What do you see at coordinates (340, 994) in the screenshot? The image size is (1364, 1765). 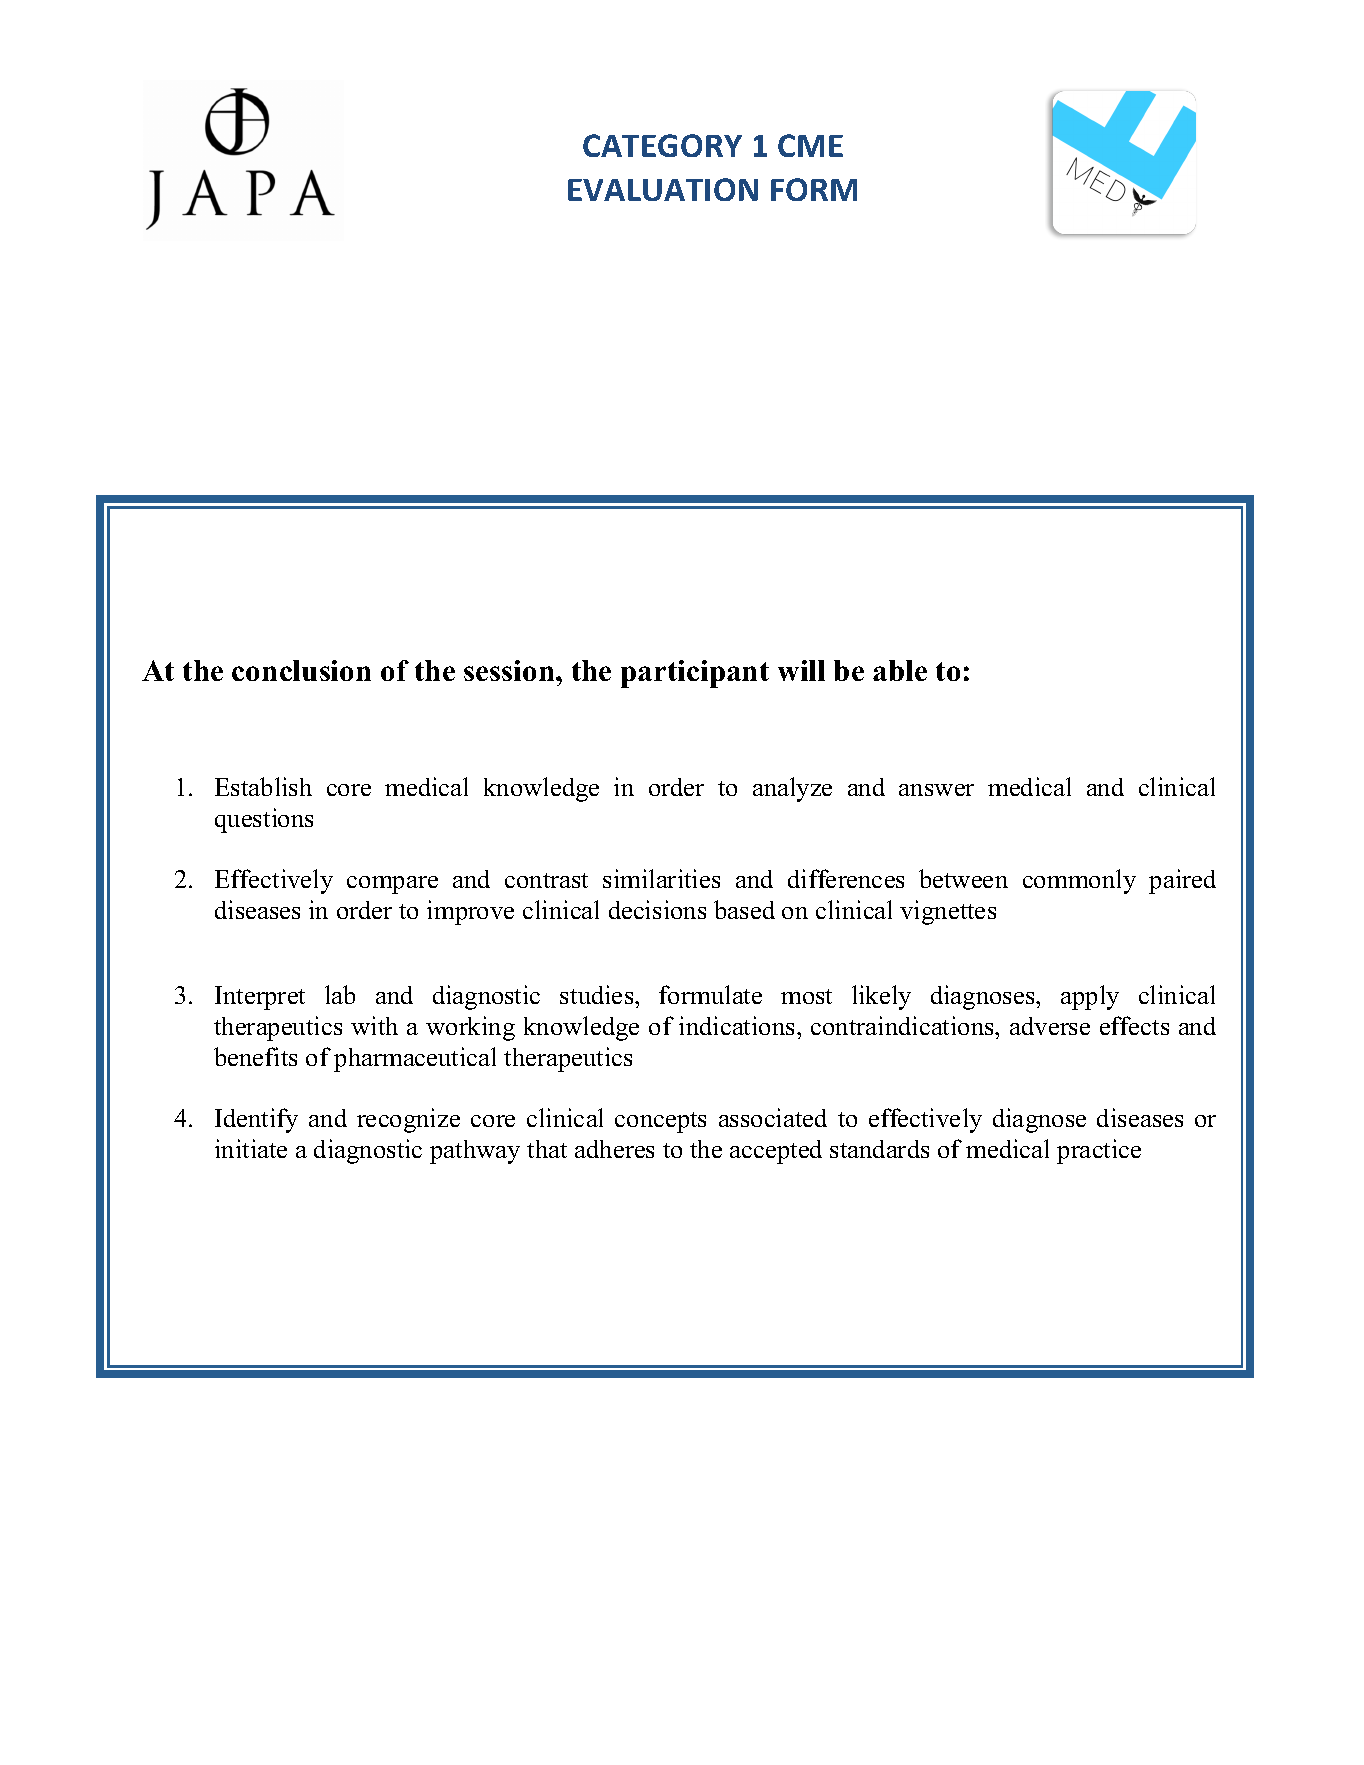 I see `lab` at bounding box center [340, 994].
